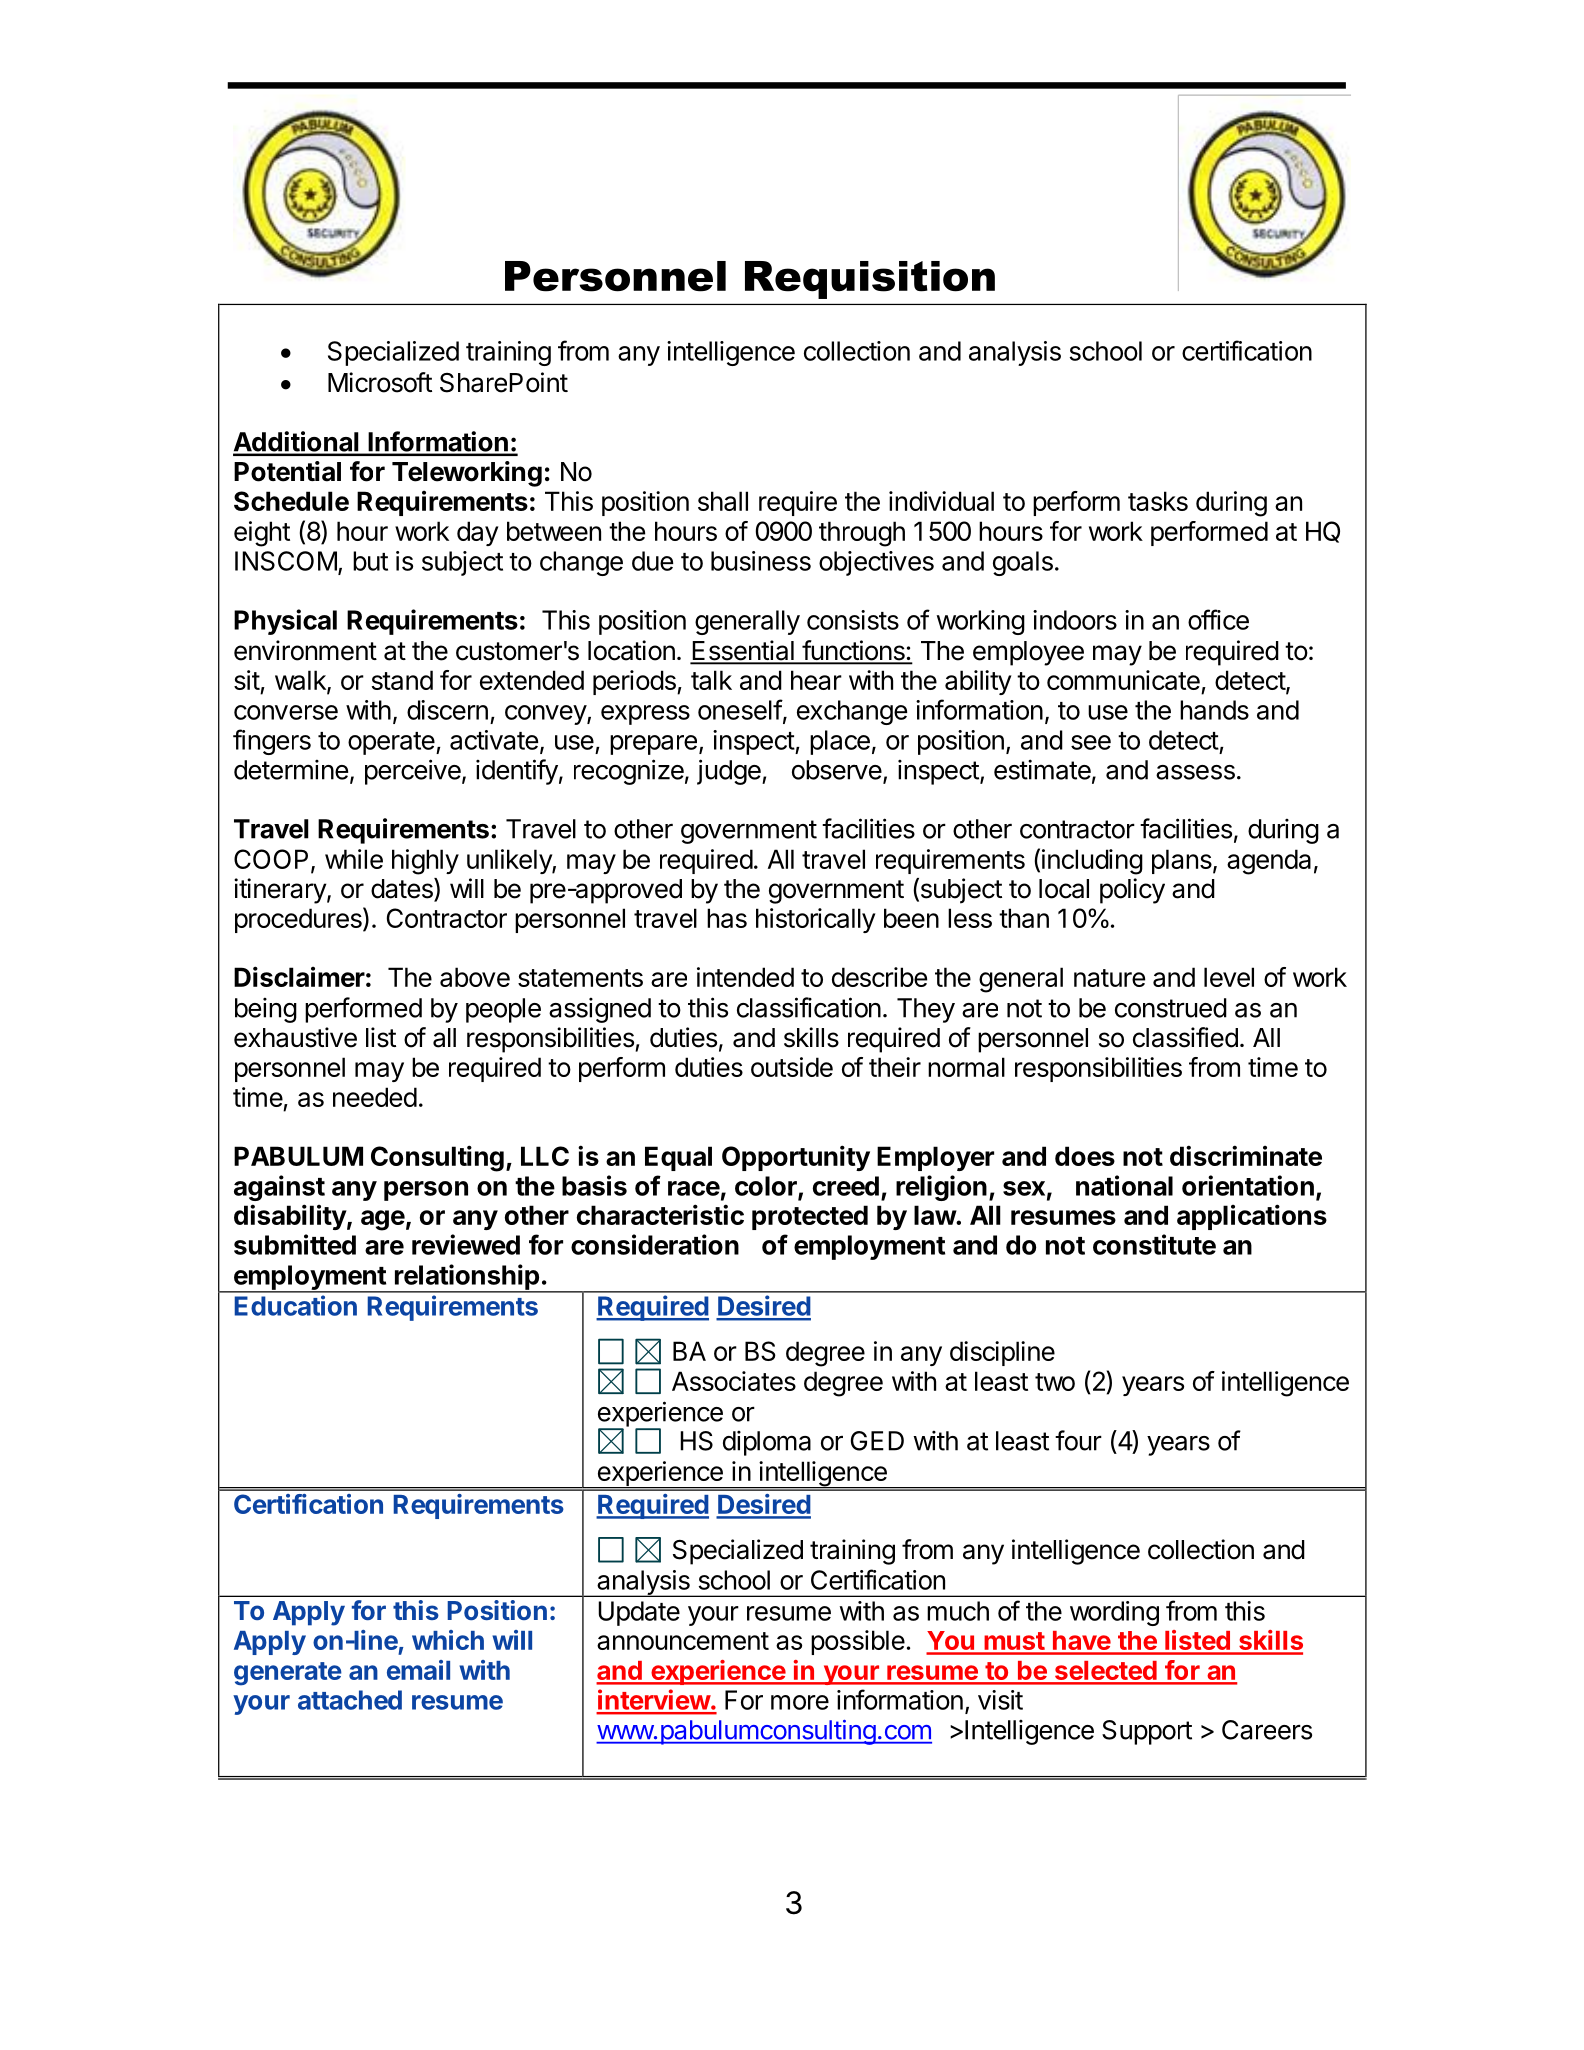 The width and height of the screenshot is (1584, 2050). I want to click on Microsoft, so click(380, 382).
